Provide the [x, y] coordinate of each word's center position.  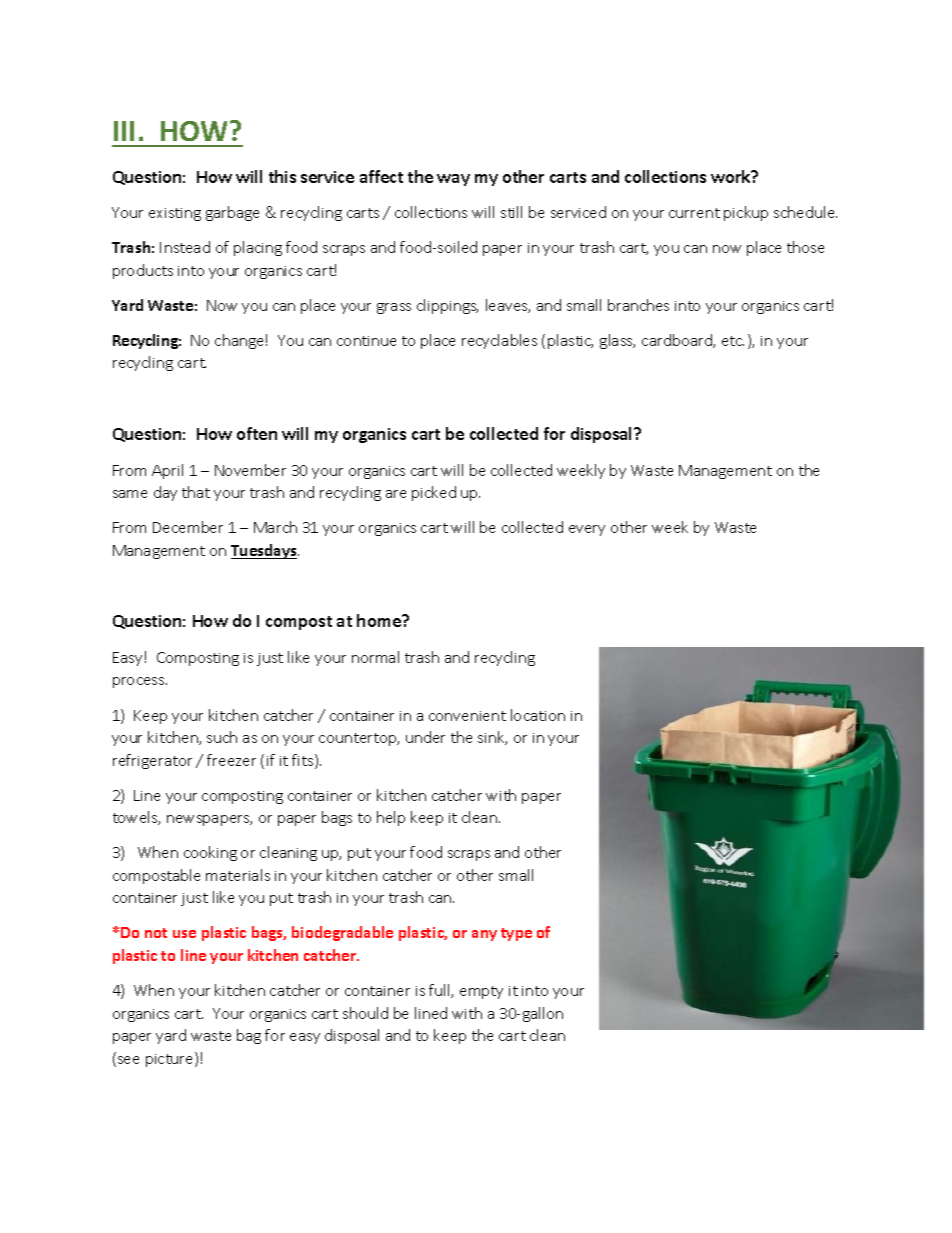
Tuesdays [265, 551]
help [391, 818]
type [516, 934]
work [732, 176]
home [380, 620]
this [282, 176]
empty [481, 992]
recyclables [499, 341]
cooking [210, 853]
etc [733, 341]
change [239, 341]
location [538, 715]
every [587, 530]
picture [171, 1059]
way [453, 180]
